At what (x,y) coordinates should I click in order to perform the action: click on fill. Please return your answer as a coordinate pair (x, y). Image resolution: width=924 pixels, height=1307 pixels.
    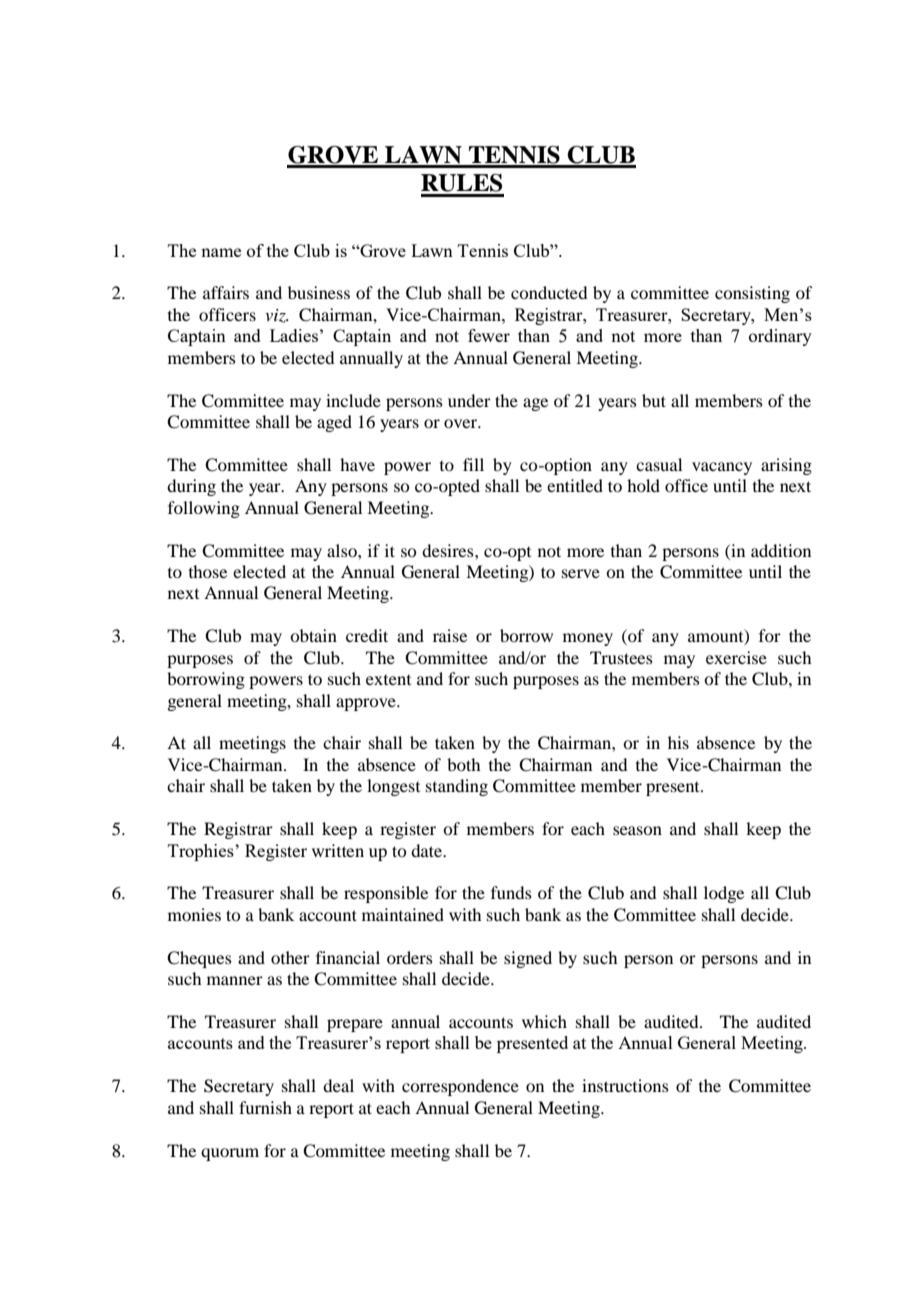
    Looking at the image, I should click on (473, 464).
